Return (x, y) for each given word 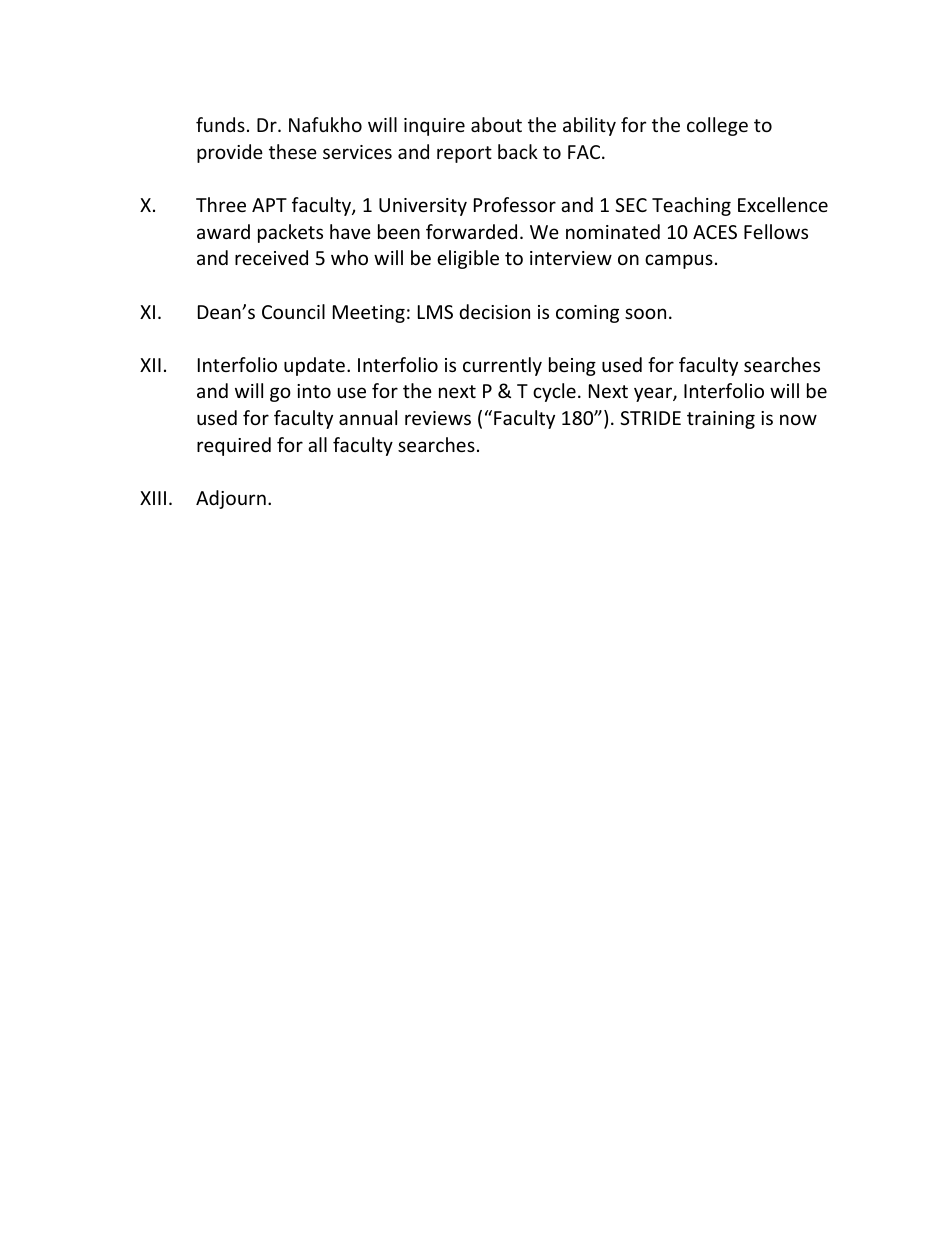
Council (293, 311)
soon (645, 313)
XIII (153, 498)
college (717, 126)
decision (494, 311)
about (496, 124)
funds (220, 124)
